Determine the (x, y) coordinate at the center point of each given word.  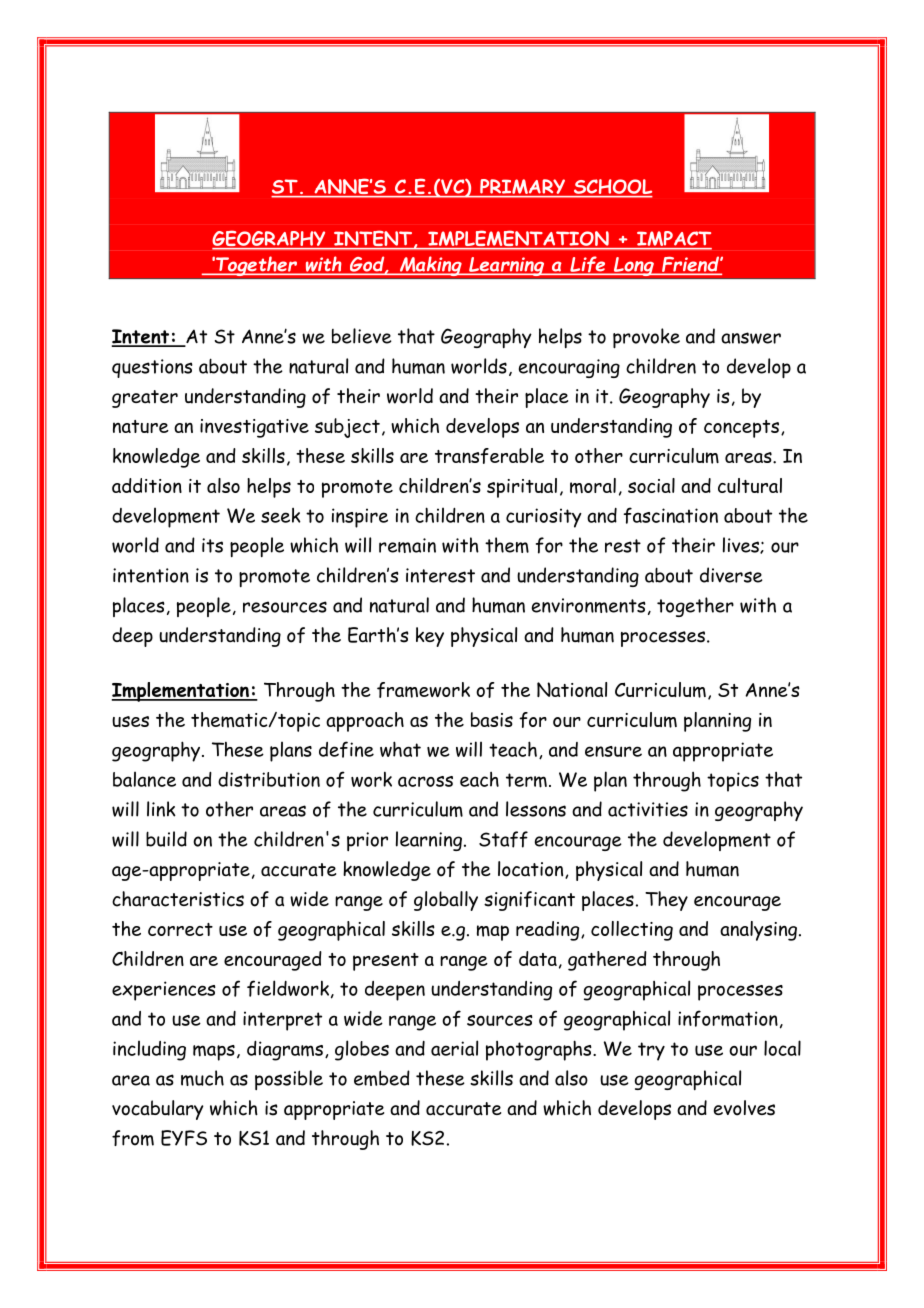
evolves (744, 1108)
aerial (454, 1048)
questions (152, 368)
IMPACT (673, 240)
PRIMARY (523, 188)
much (202, 1078)
